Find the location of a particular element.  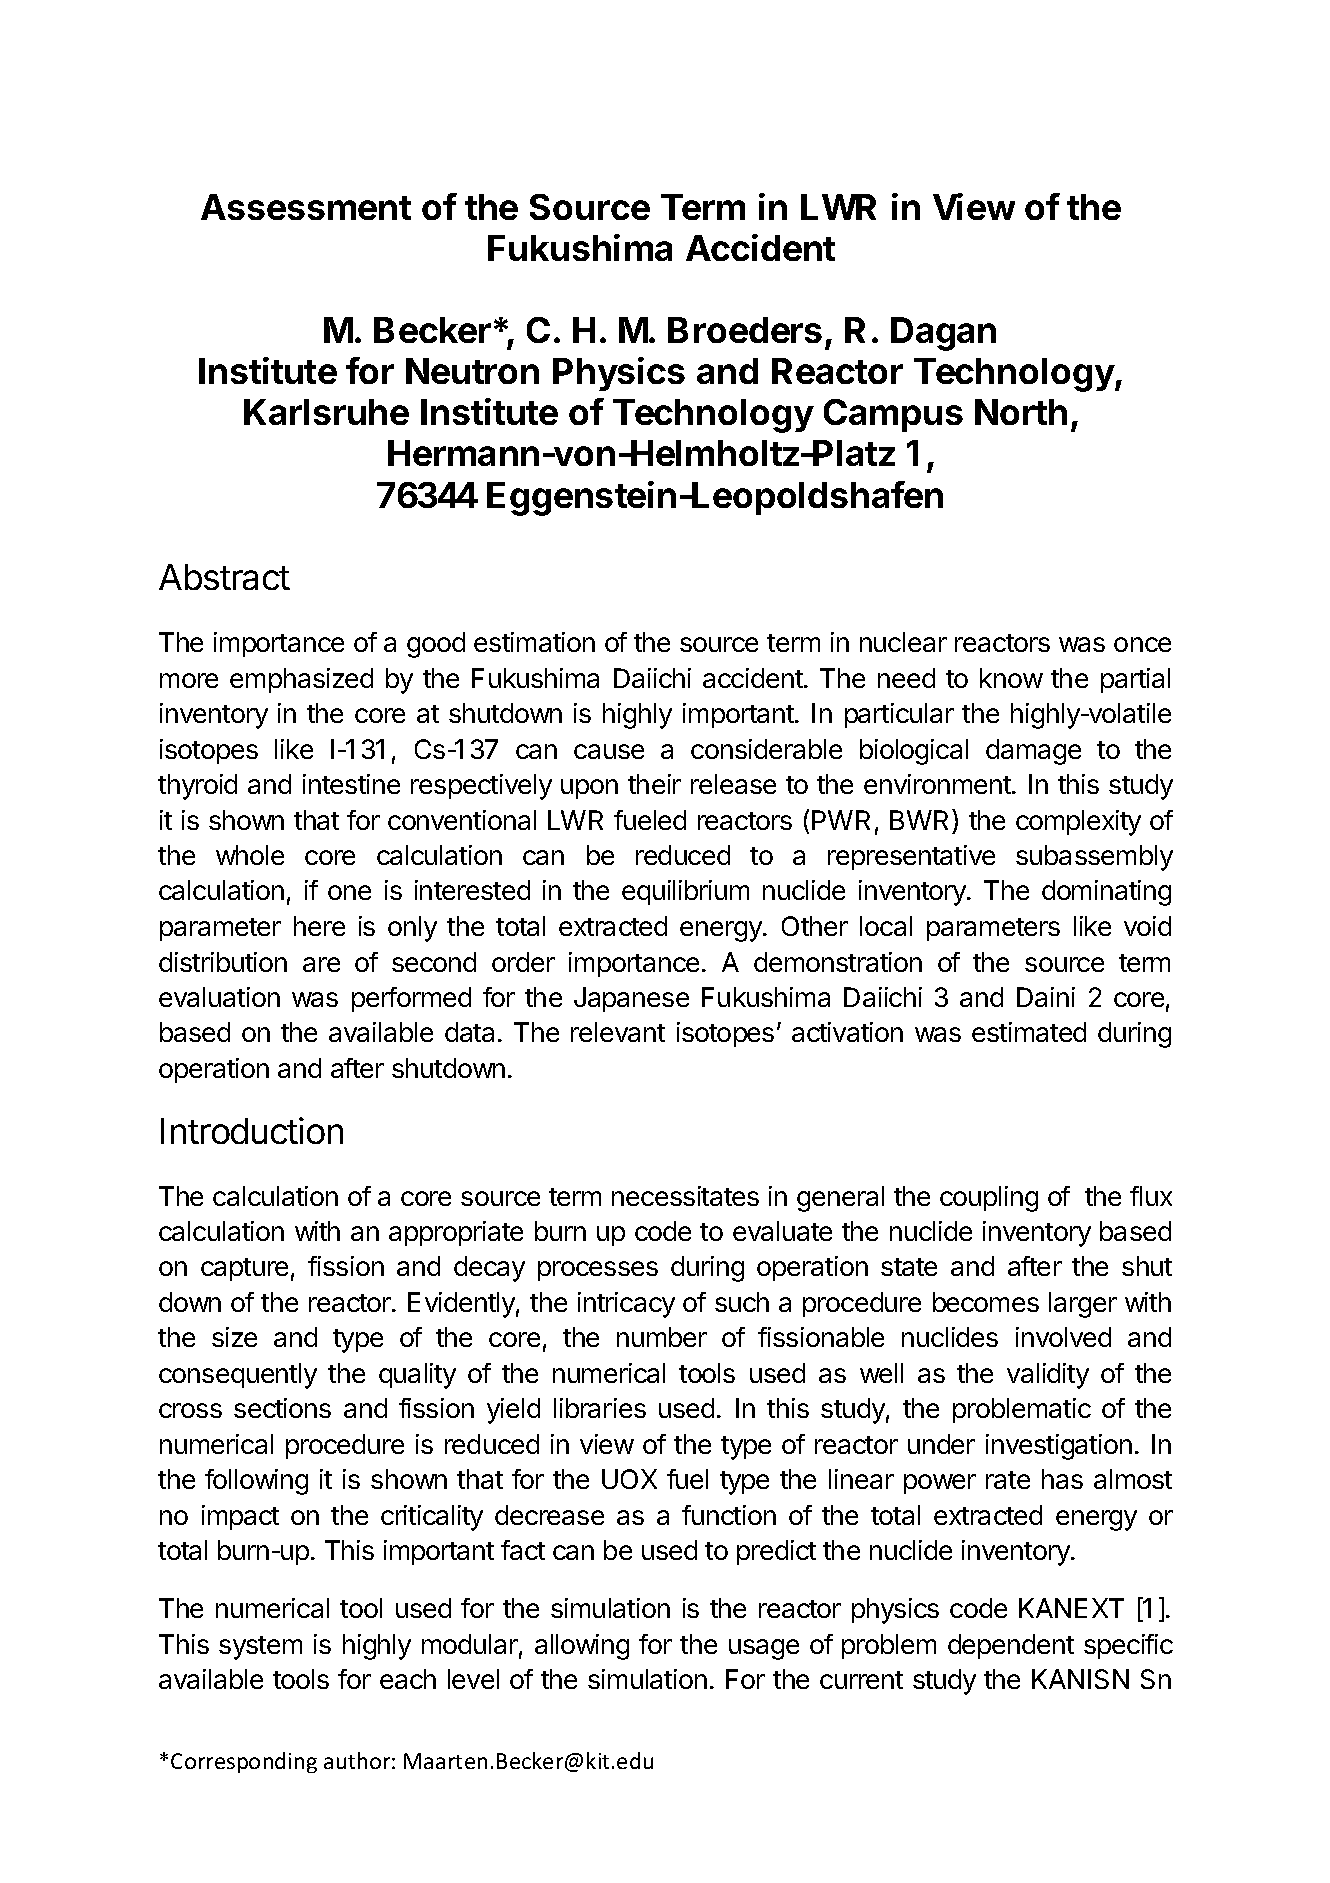

damage is located at coordinates (1033, 752).
